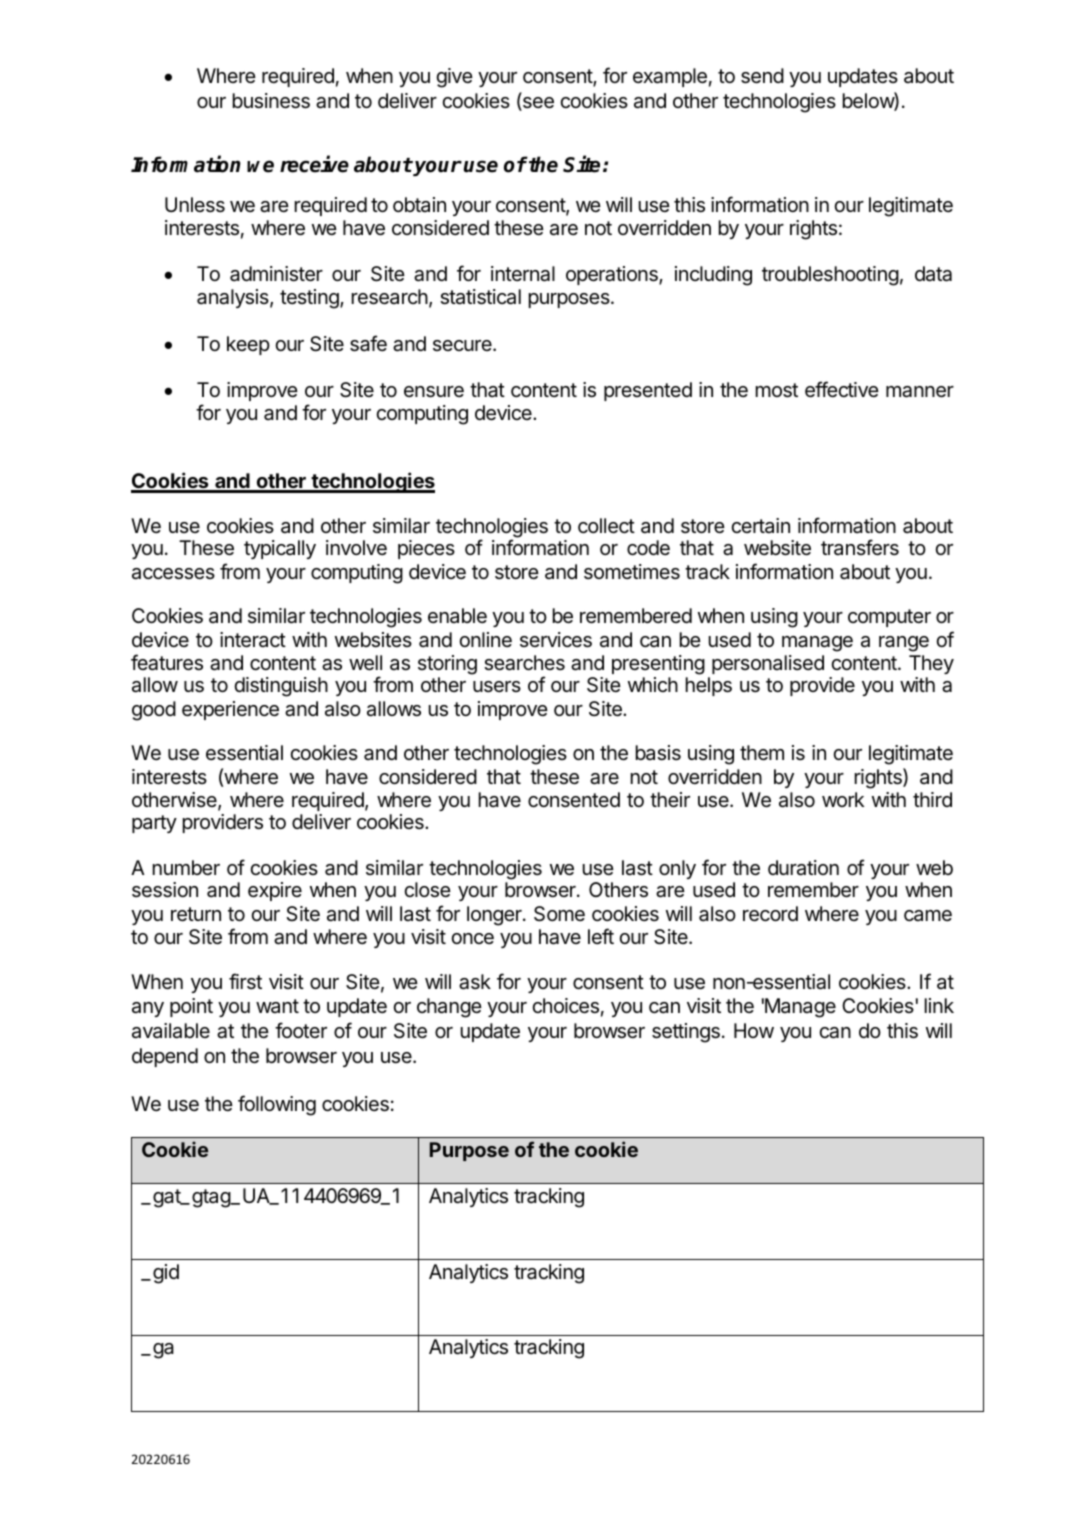 The width and height of the screenshot is (1084, 1533). Describe the element at coordinates (842, 389) in the screenshot. I see `effective` at that location.
